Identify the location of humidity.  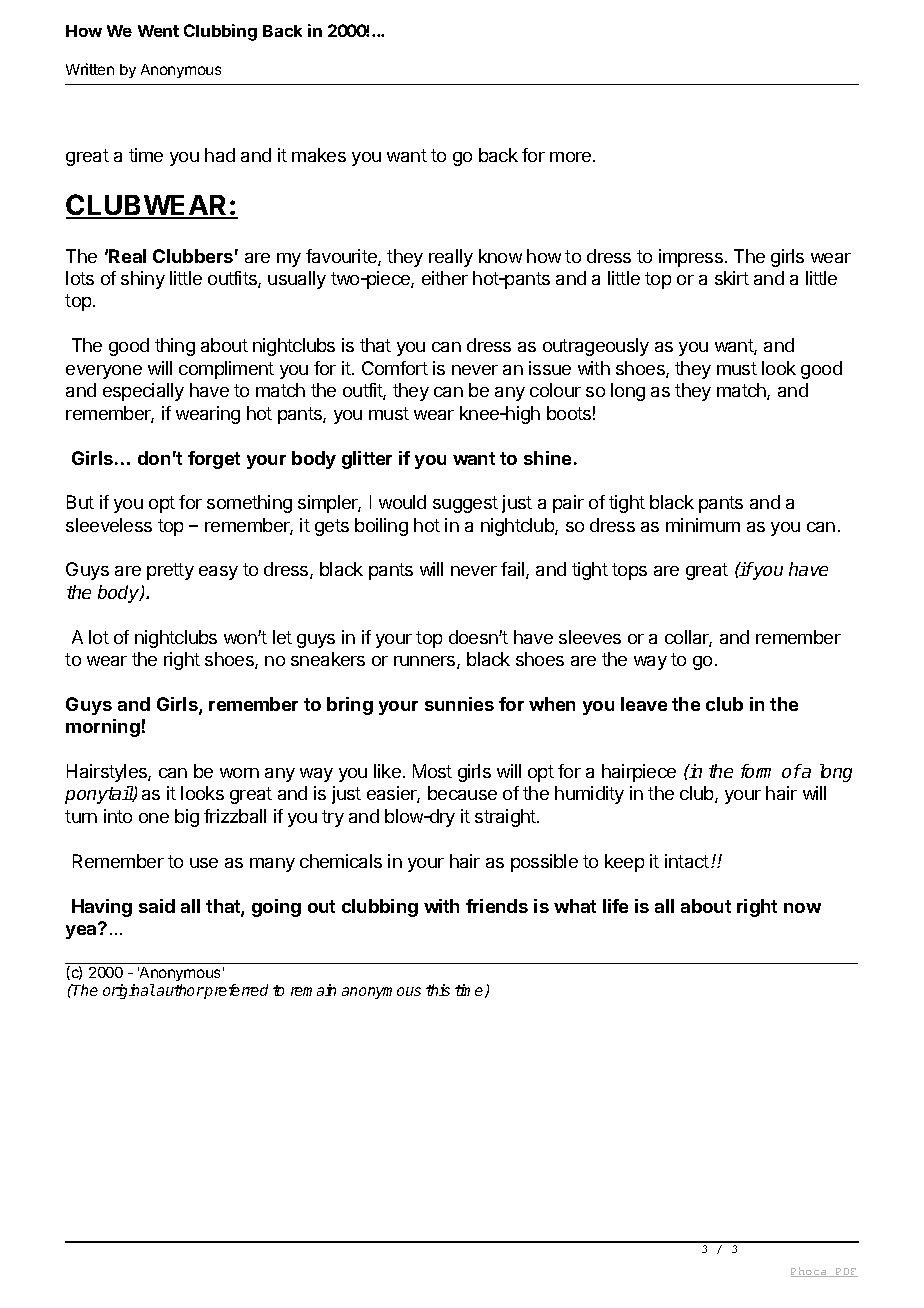
(589, 795).
